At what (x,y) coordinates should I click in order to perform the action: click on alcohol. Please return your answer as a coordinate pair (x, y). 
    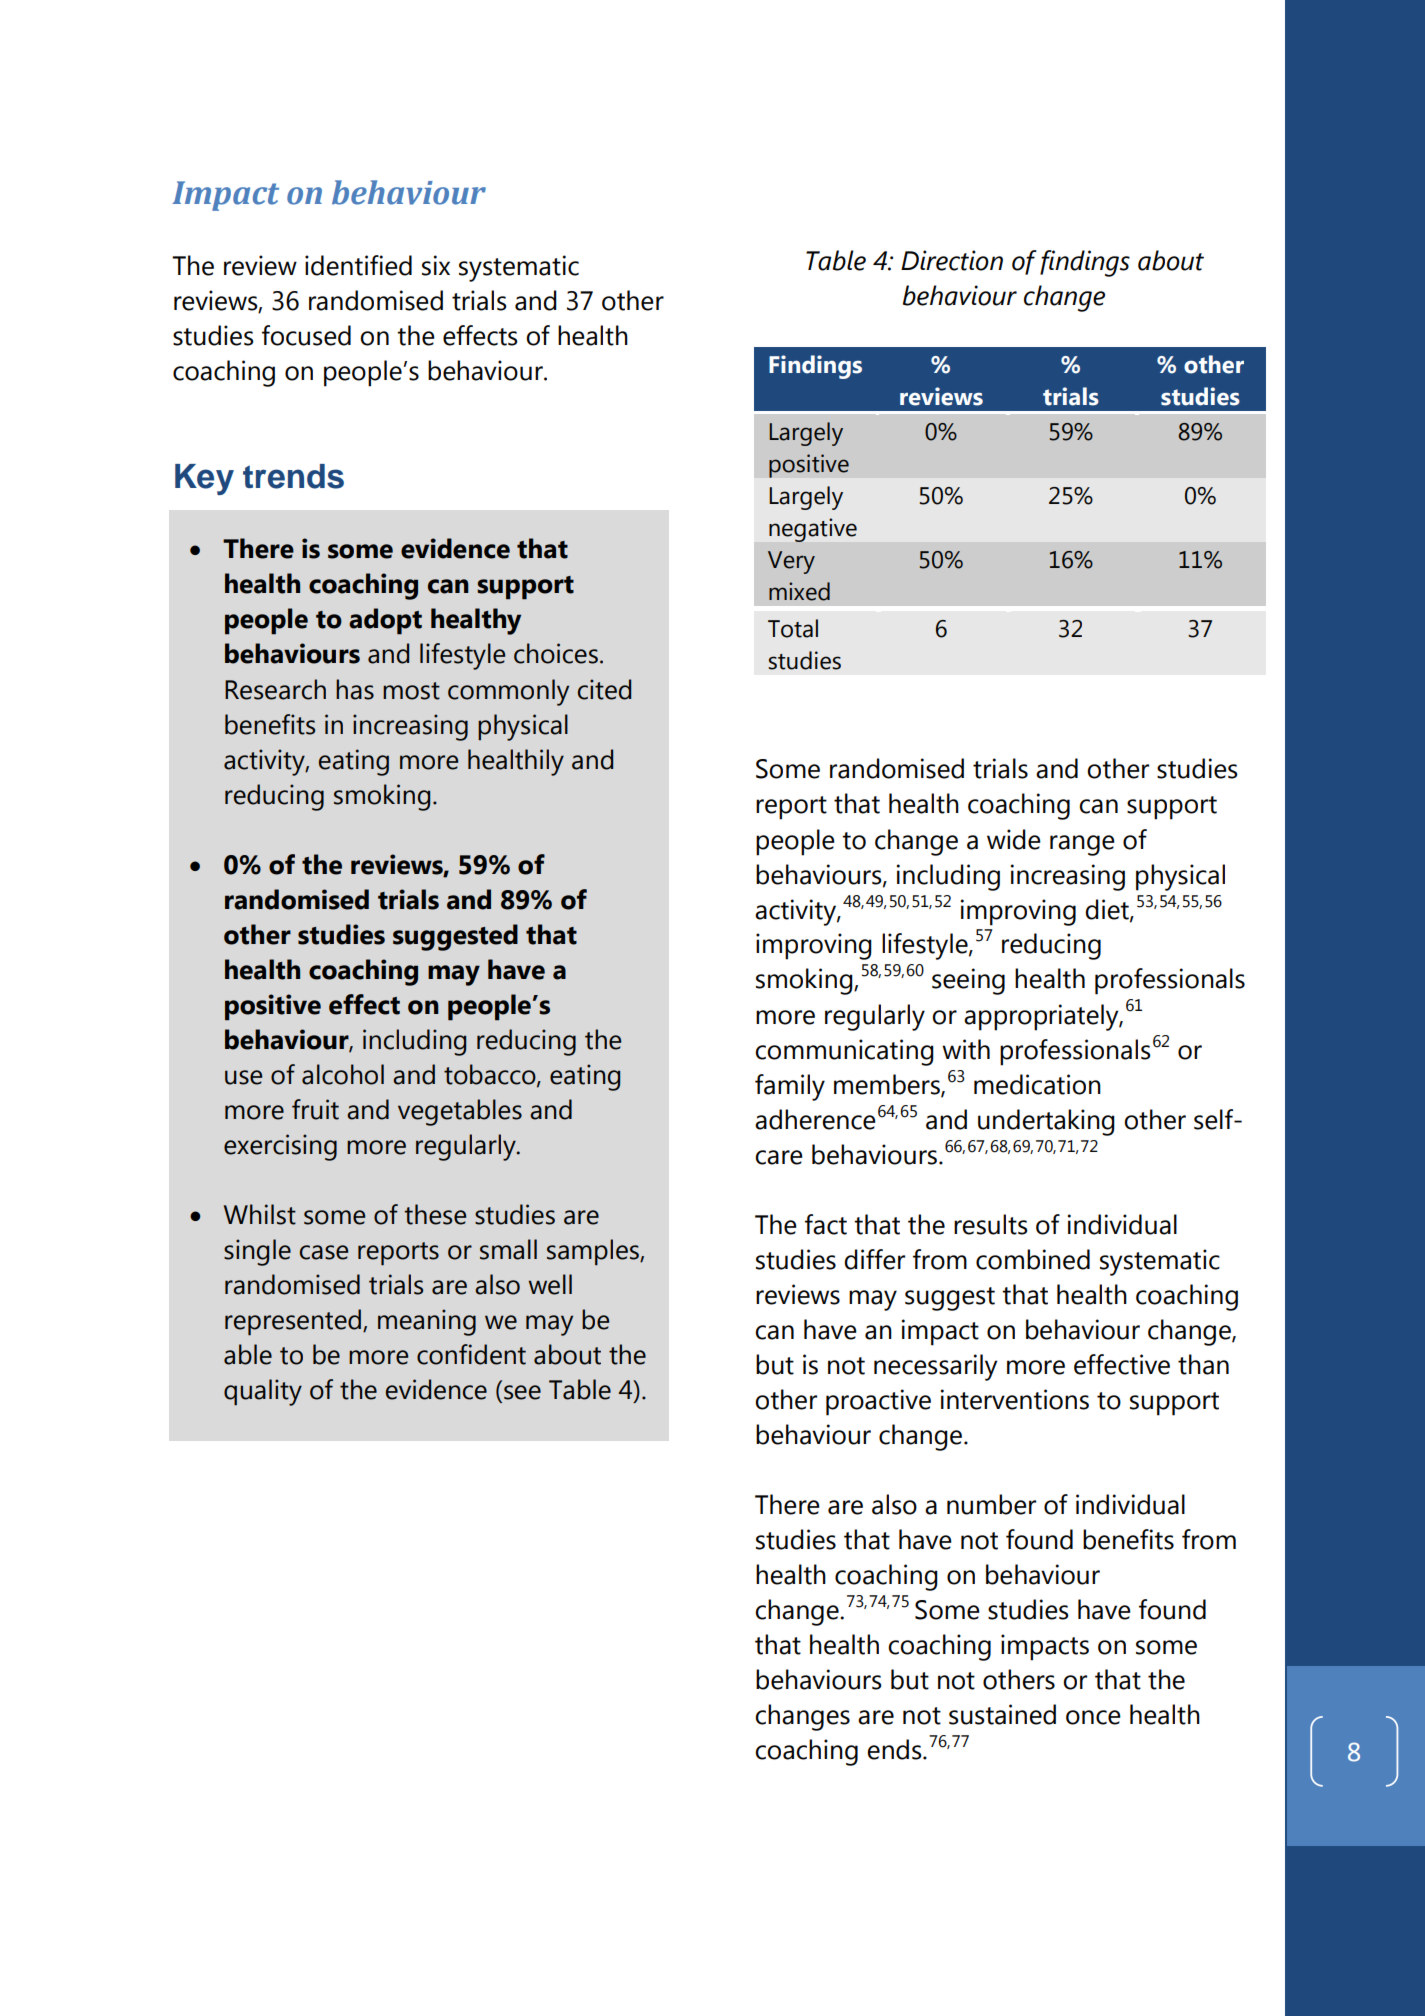
    Looking at the image, I should click on (343, 1074).
